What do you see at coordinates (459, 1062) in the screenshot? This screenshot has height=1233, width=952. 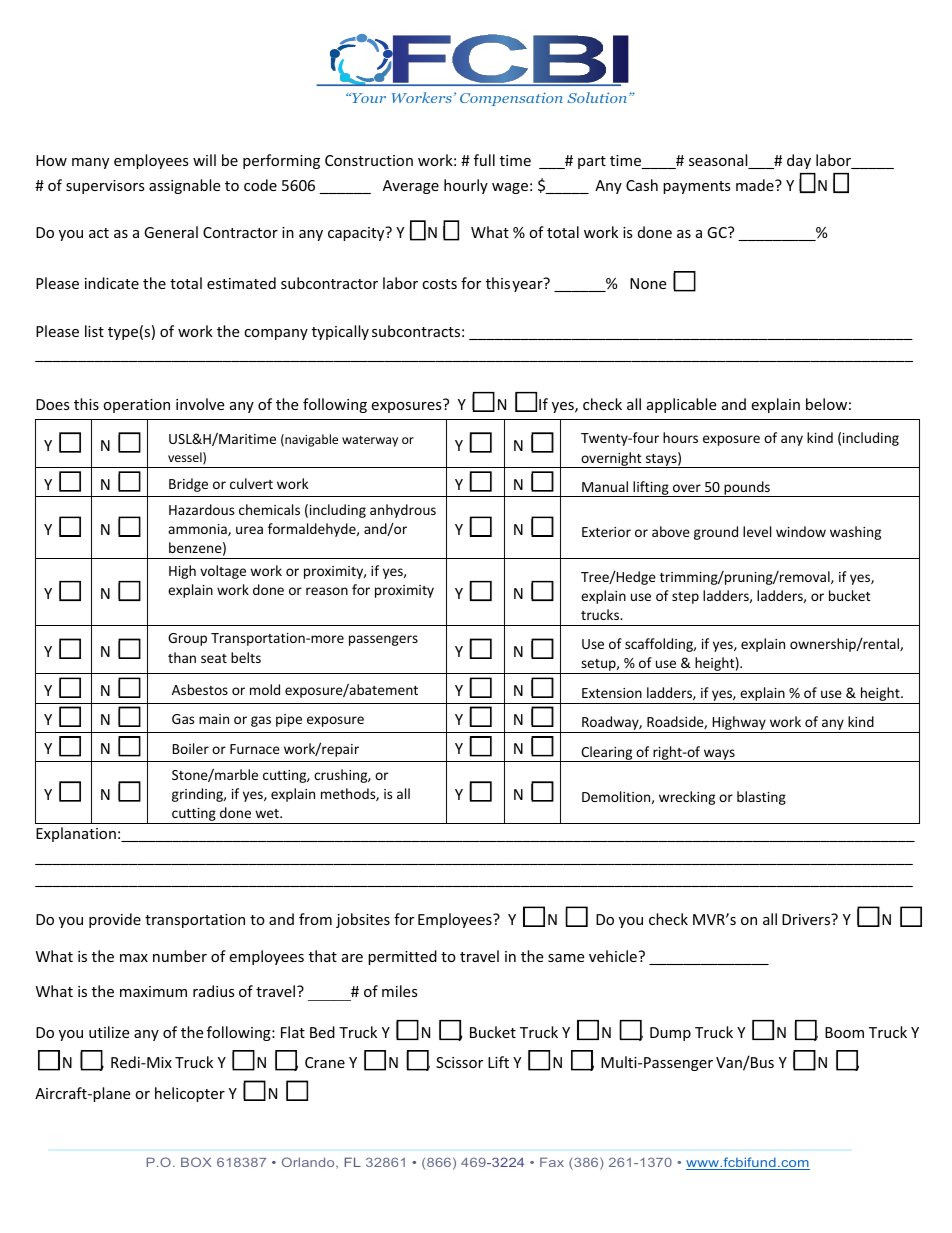 I see `Scissor` at bounding box center [459, 1062].
